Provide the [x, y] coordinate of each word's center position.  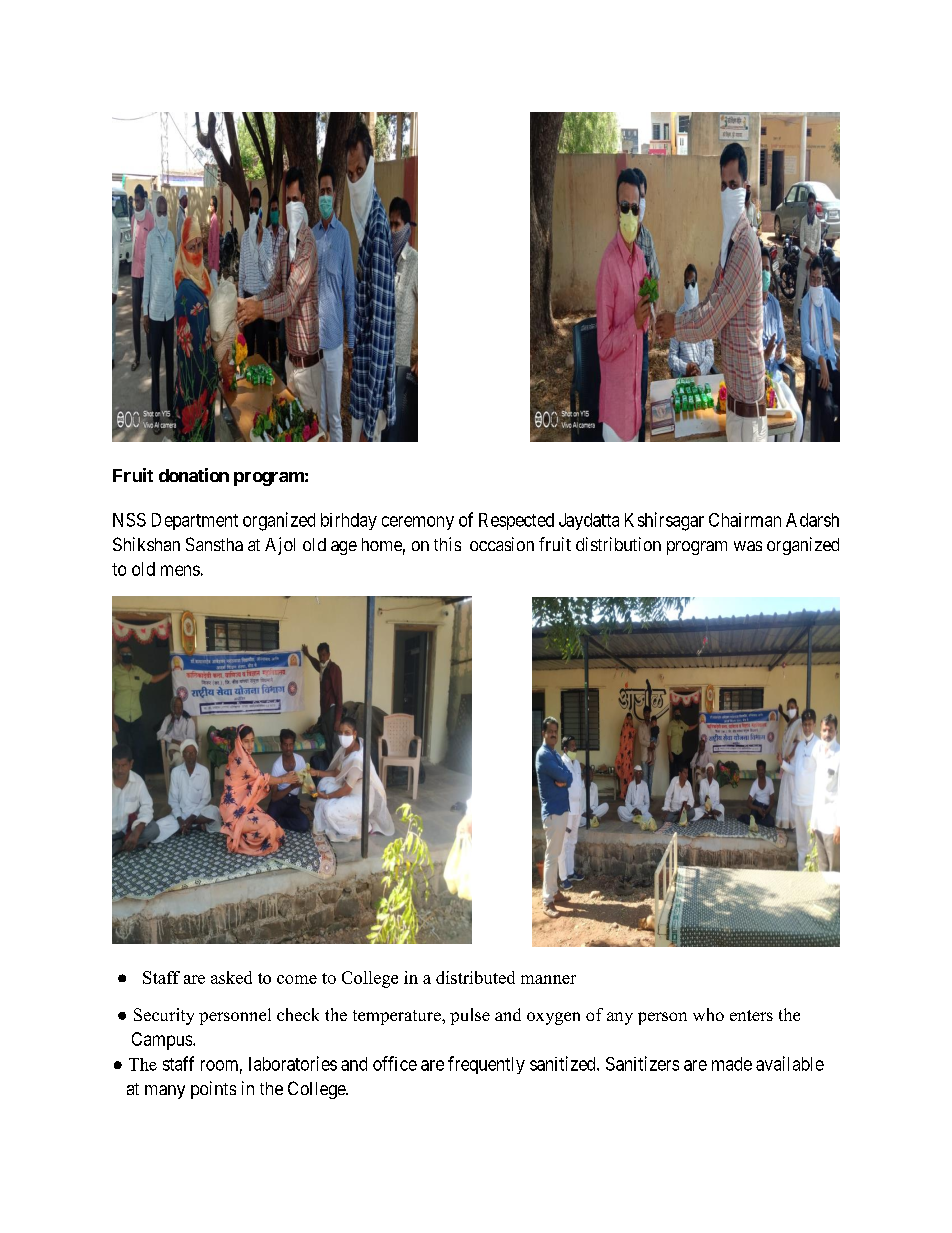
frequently [486, 1065]
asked [231, 977]
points [213, 1090]
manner [548, 979]
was [748, 546]
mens [180, 570]
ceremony [418, 523]
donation [194, 475]
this [447, 544]
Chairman [745, 520]
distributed [475, 977]
